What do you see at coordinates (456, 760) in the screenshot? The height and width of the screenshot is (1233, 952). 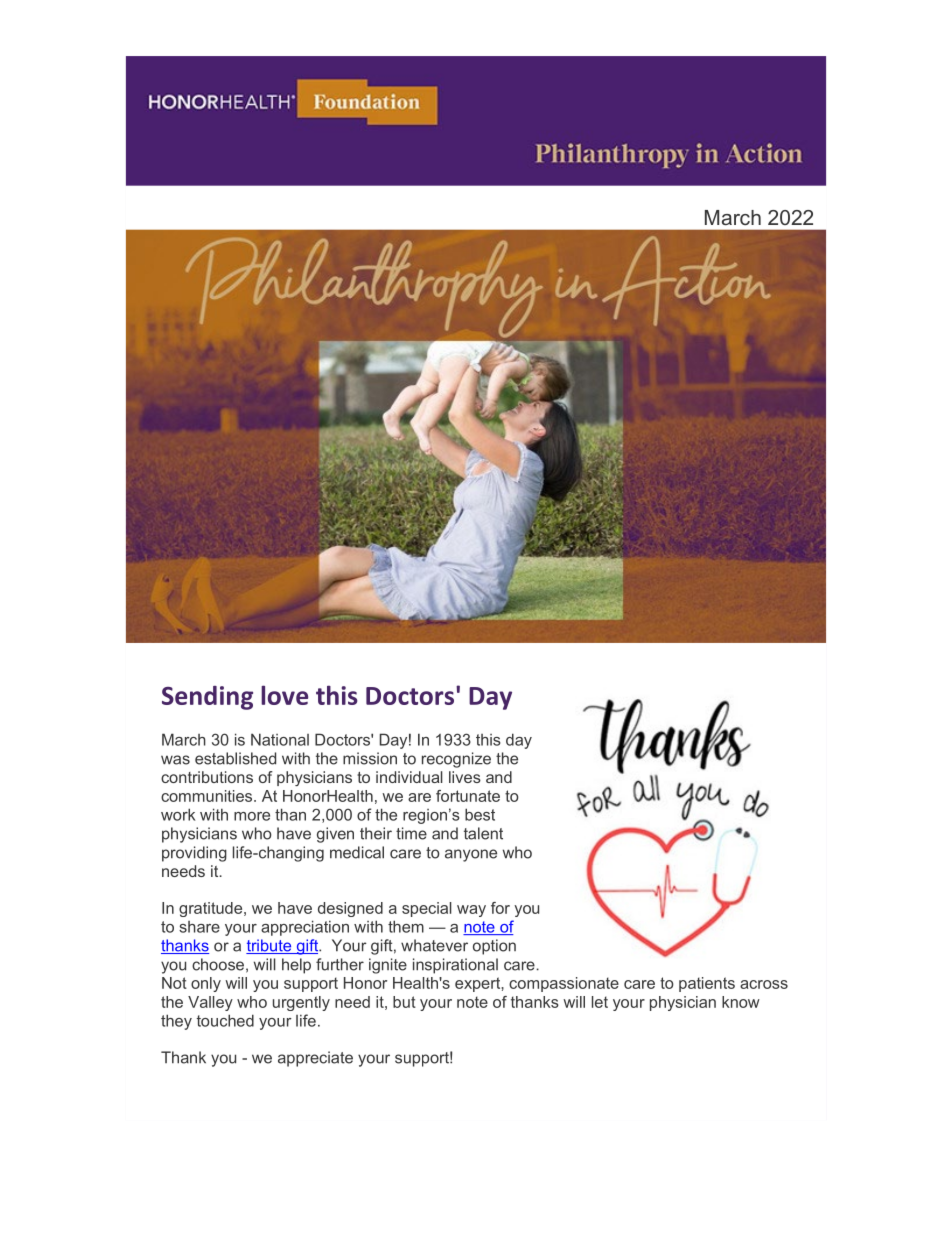 I see `recognize` at bounding box center [456, 760].
